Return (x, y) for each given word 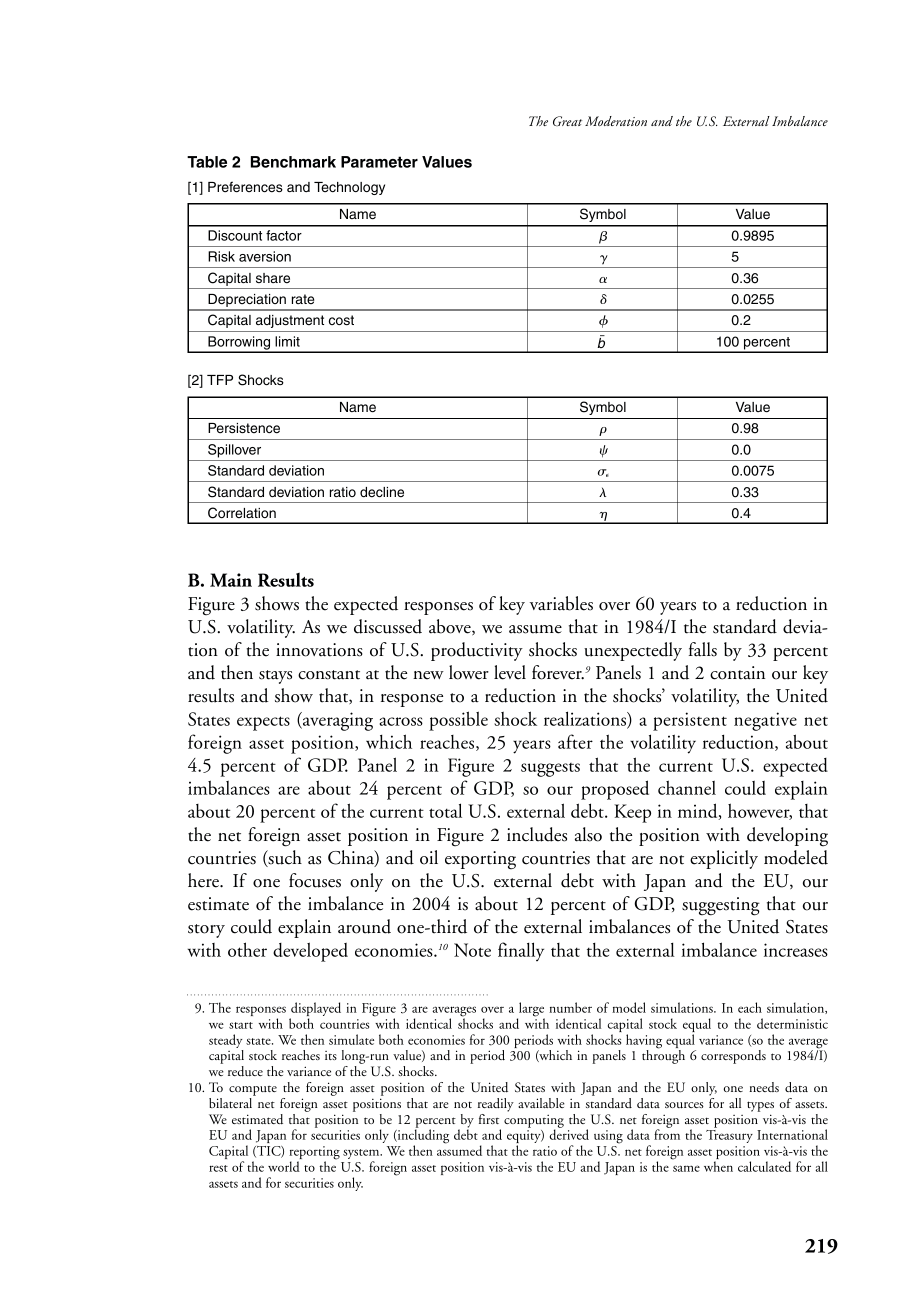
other (247, 949)
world (284, 1166)
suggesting (721, 906)
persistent (690, 721)
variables (561, 603)
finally (521, 951)
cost (341, 320)
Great (567, 121)
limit (287, 341)
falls (703, 649)
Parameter (379, 162)
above (451, 627)
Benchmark (293, 162)
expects (263, 723)
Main (231, 580)
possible (458, 721)
